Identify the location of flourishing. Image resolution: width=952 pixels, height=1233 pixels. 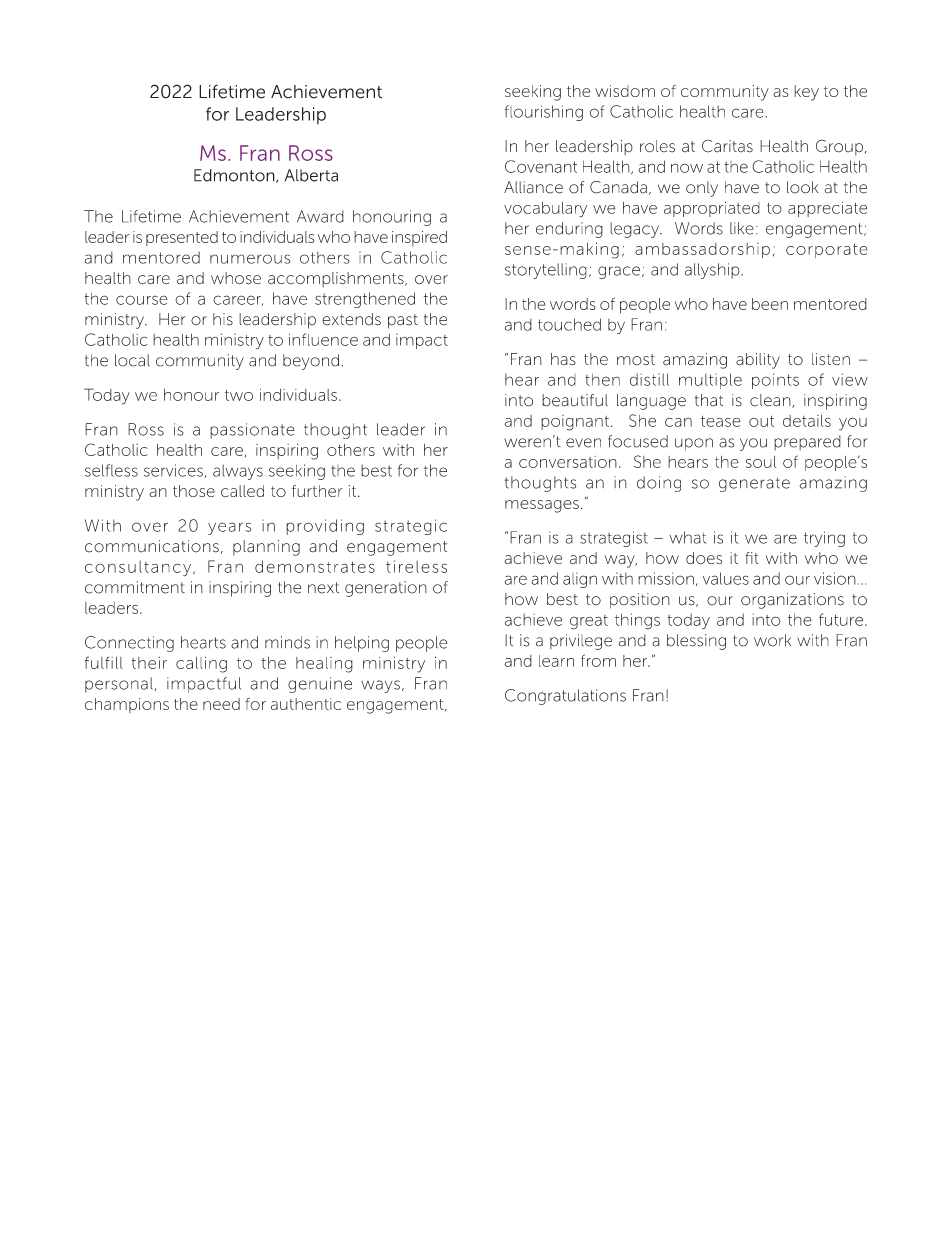
(544, 113).
